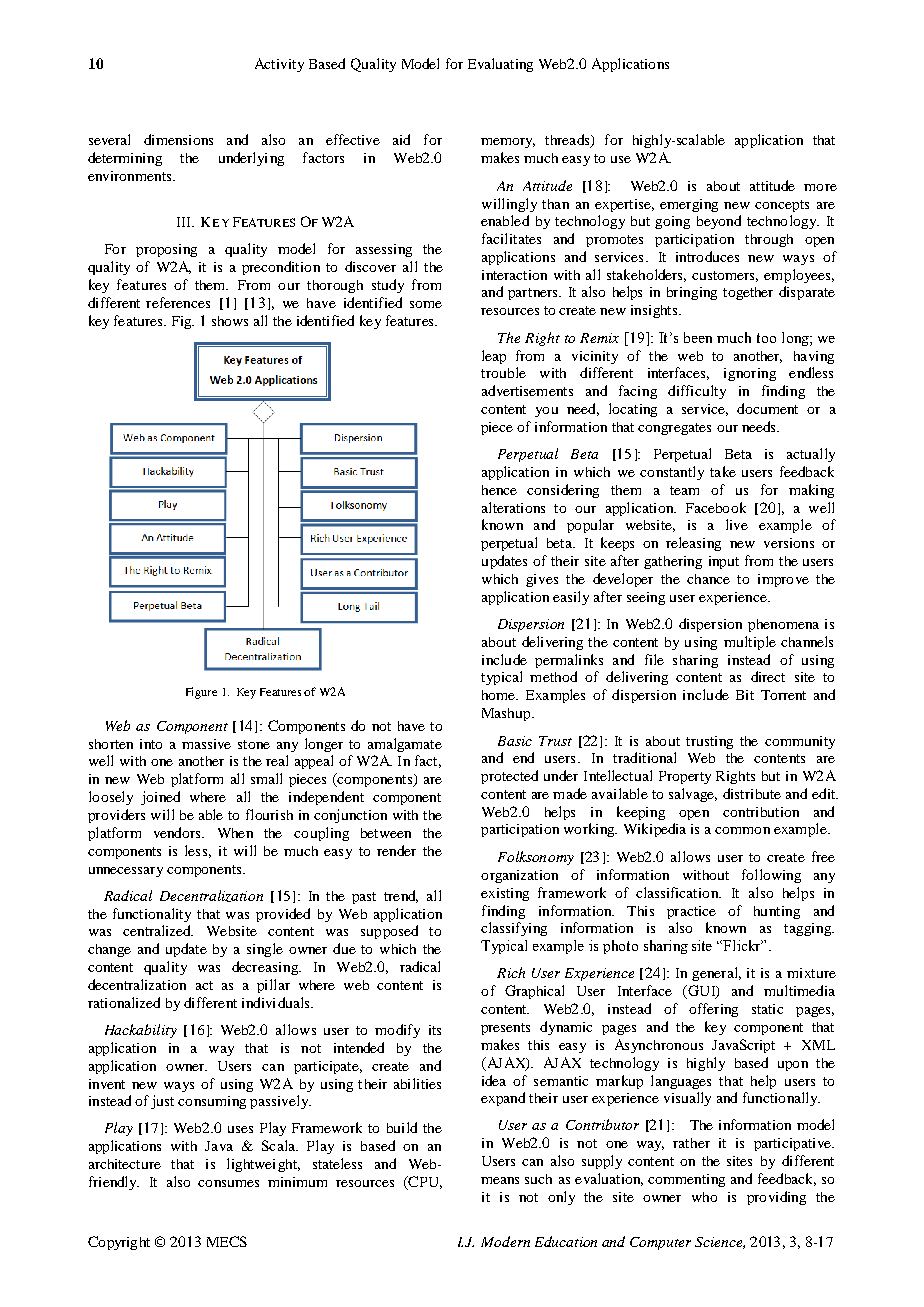 The image size is (924, 1307). What do you see at coordinates (820, 187) in the document?
I see `more` at bounding box center [820, 187].
